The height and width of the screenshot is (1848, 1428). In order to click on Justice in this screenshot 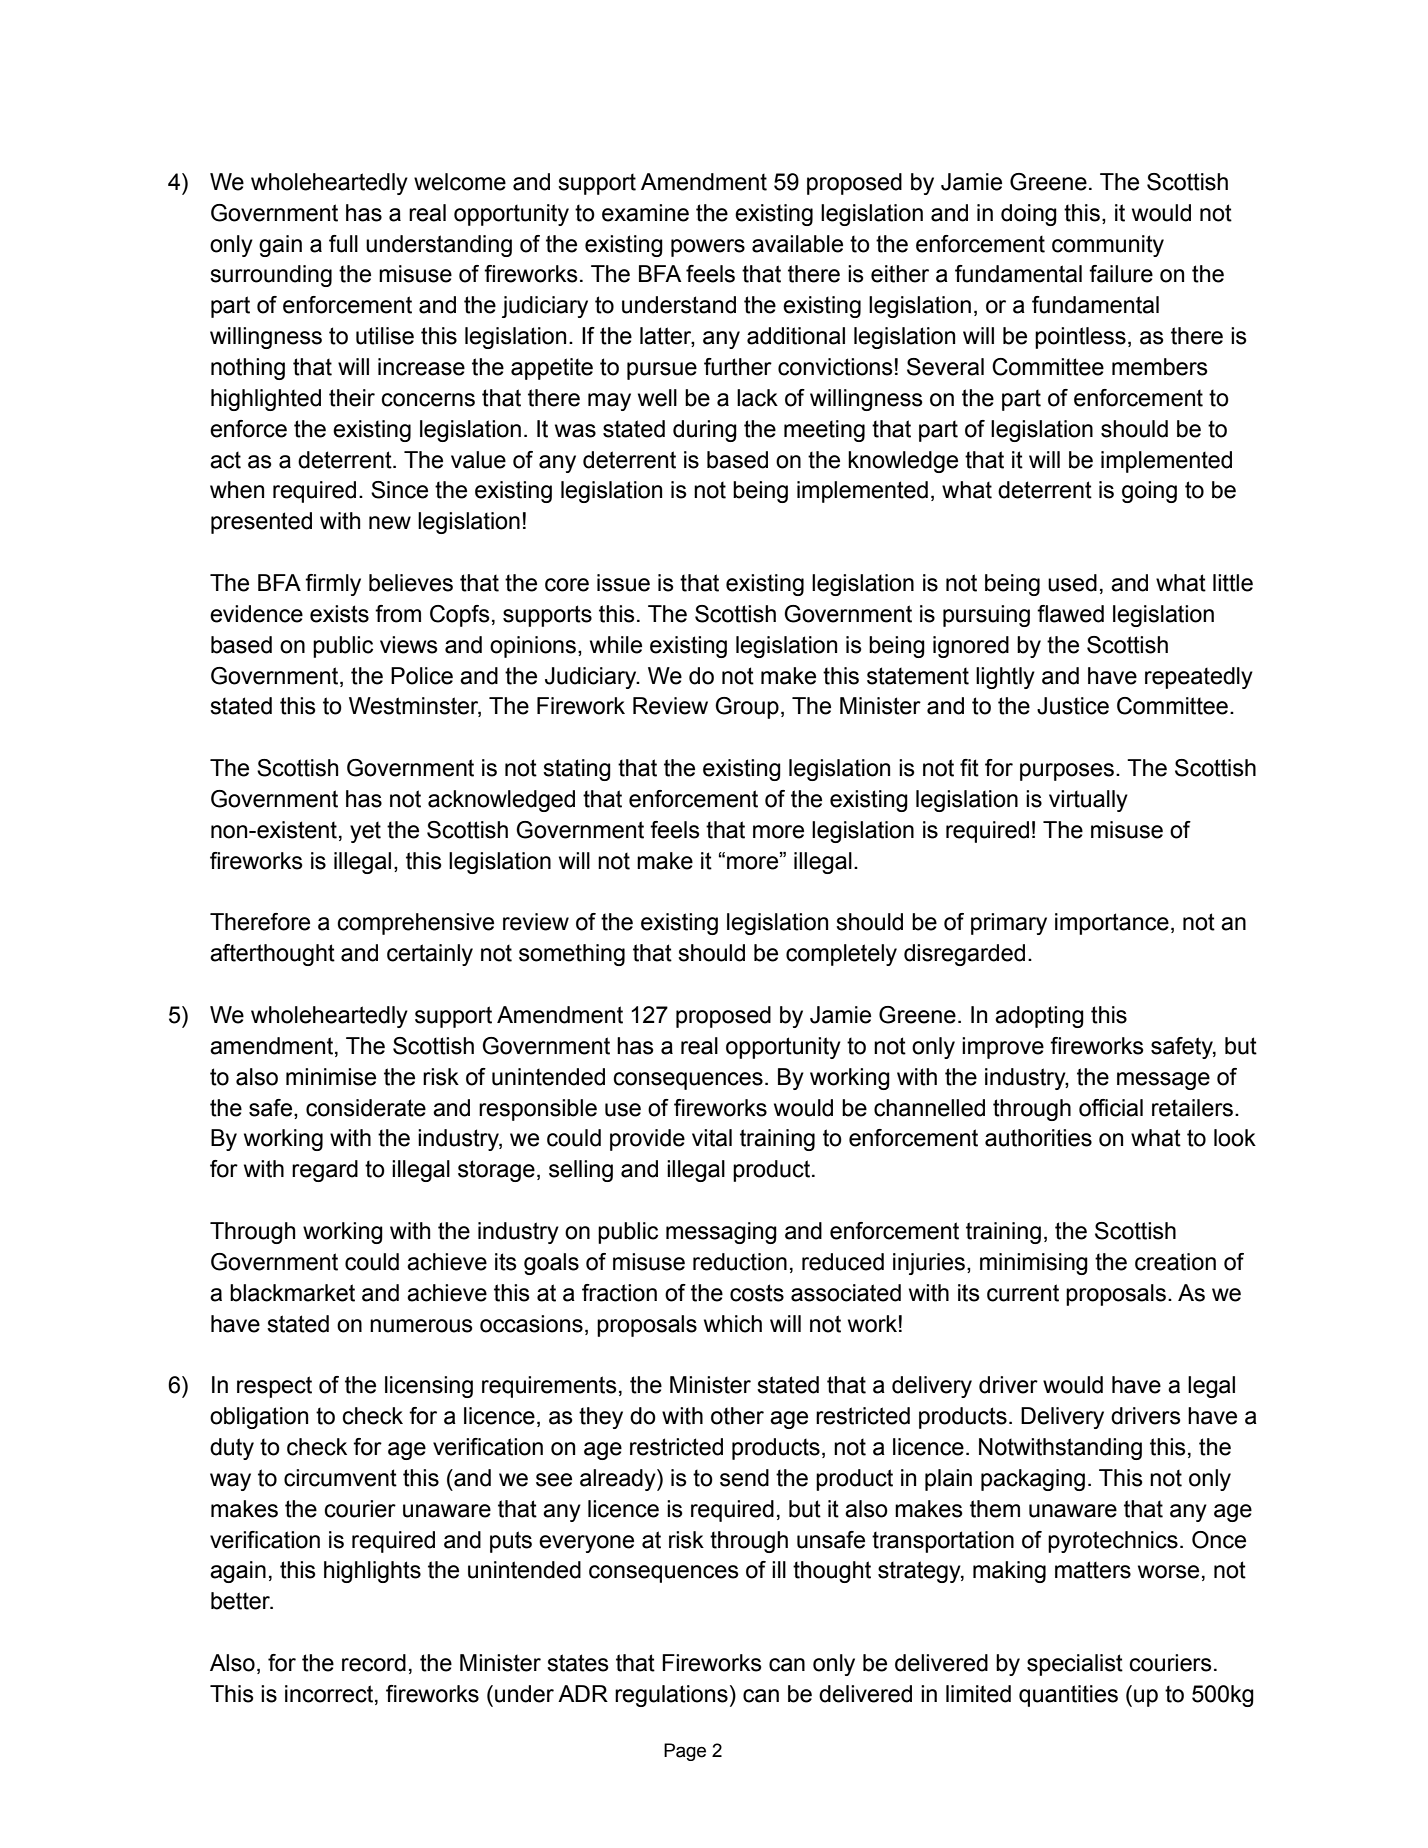, I will do `click(1073, 706)`.
